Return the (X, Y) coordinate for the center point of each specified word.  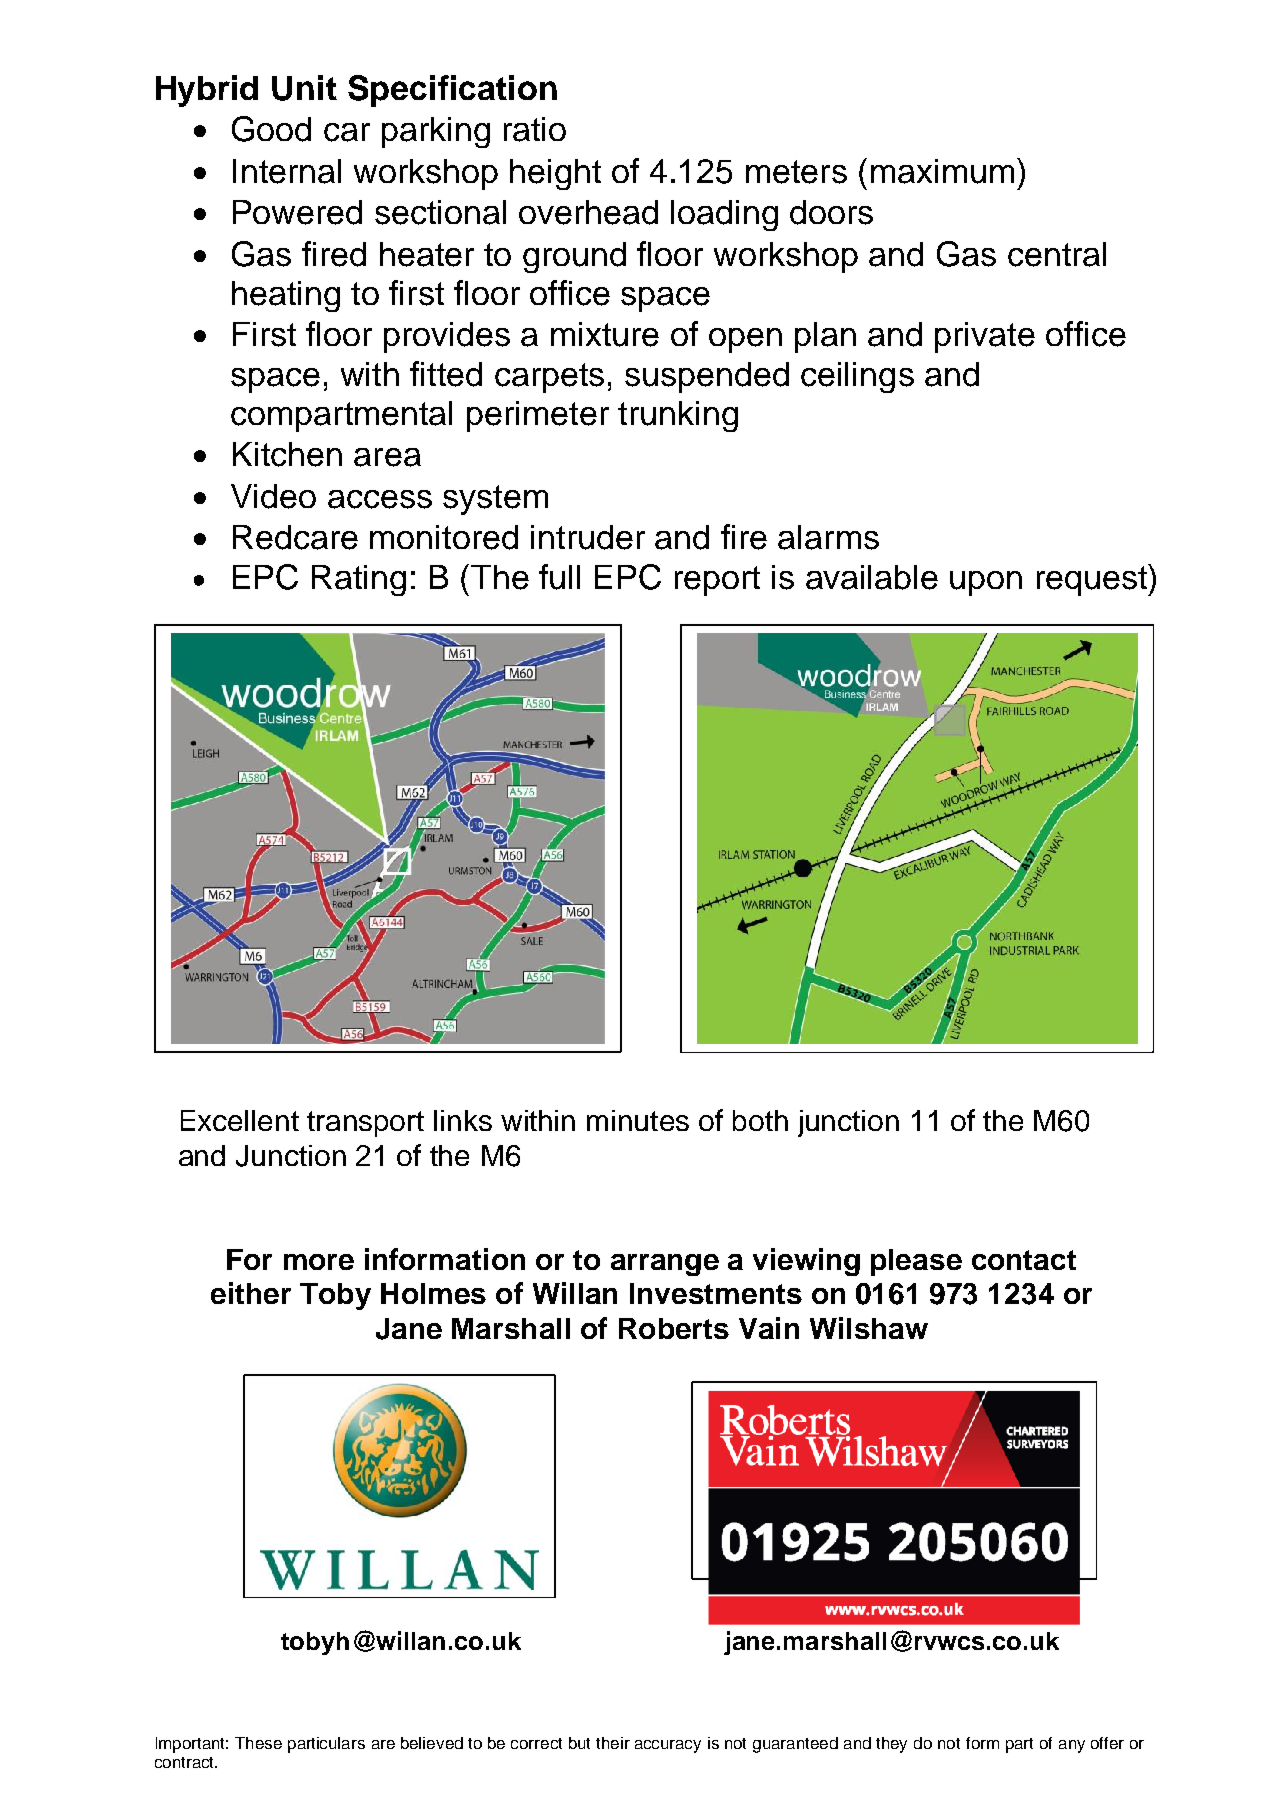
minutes (638, 1120)
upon (986, 583)
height (555, 174)
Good (271, 129)
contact (1024, 1260)
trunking (678, 416)
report (717, 581)
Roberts (674, 1328)
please (916, 1262)
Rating (359, 580)
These (258, 1743)
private (985, 337)
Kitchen (287, 454)
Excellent (240, 1120)
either (251, 1293)
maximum (942, 171)
